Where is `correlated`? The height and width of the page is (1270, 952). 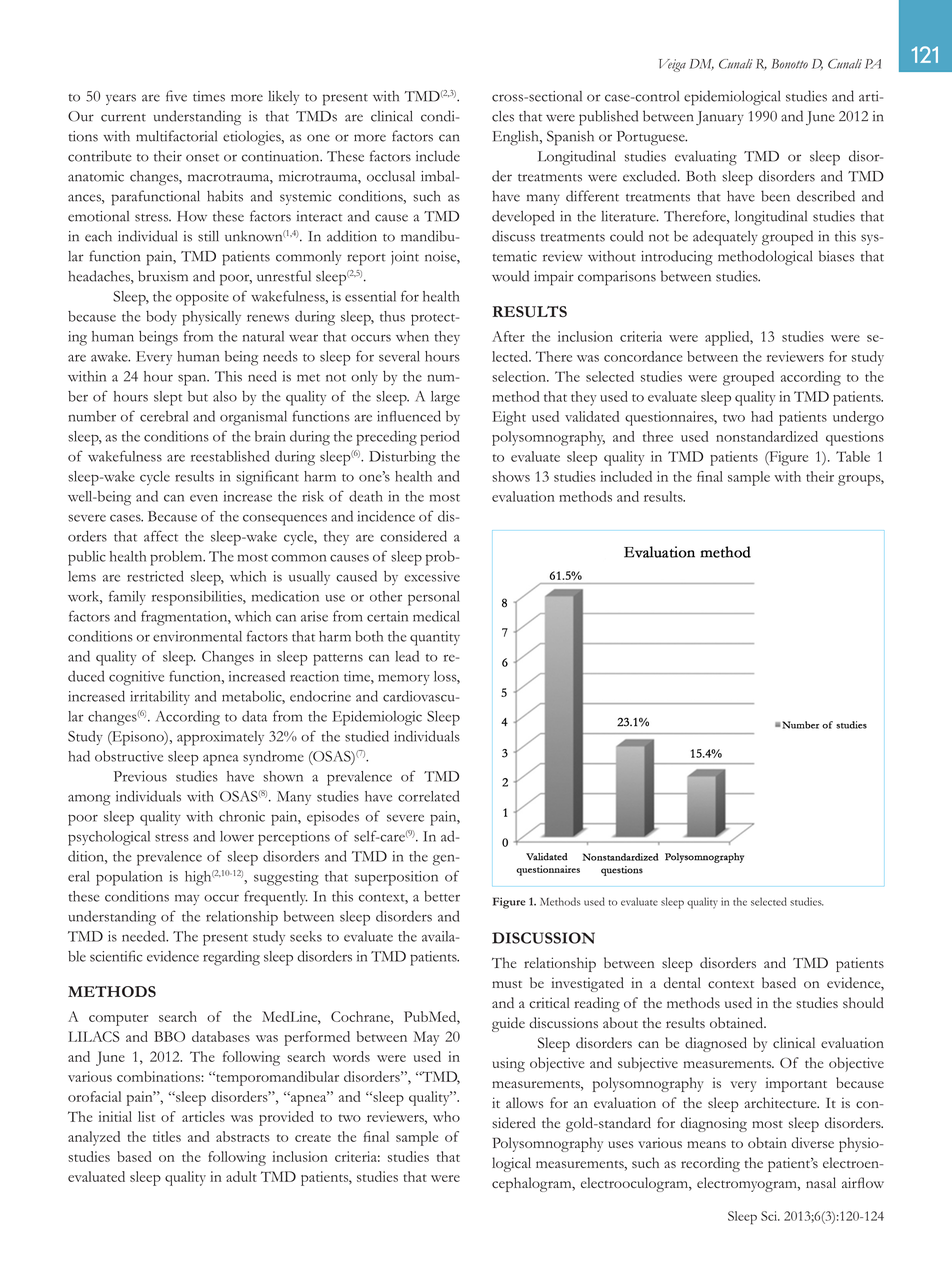
correlated is located at coordinates (428, 796).
